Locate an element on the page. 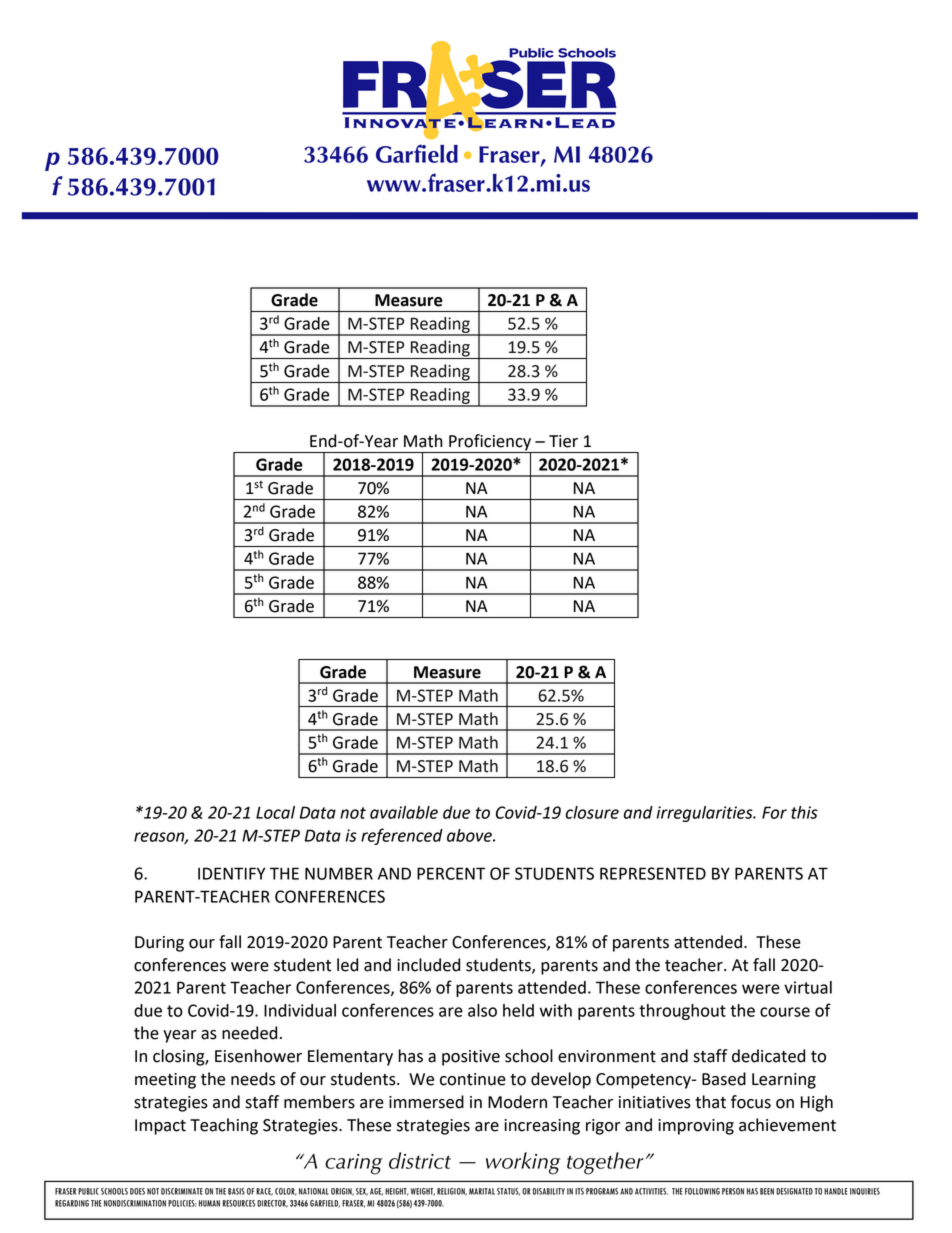 Image resolution: width=952 pixels, height=1233 pixels. this is located at coordinates (804, 812).
